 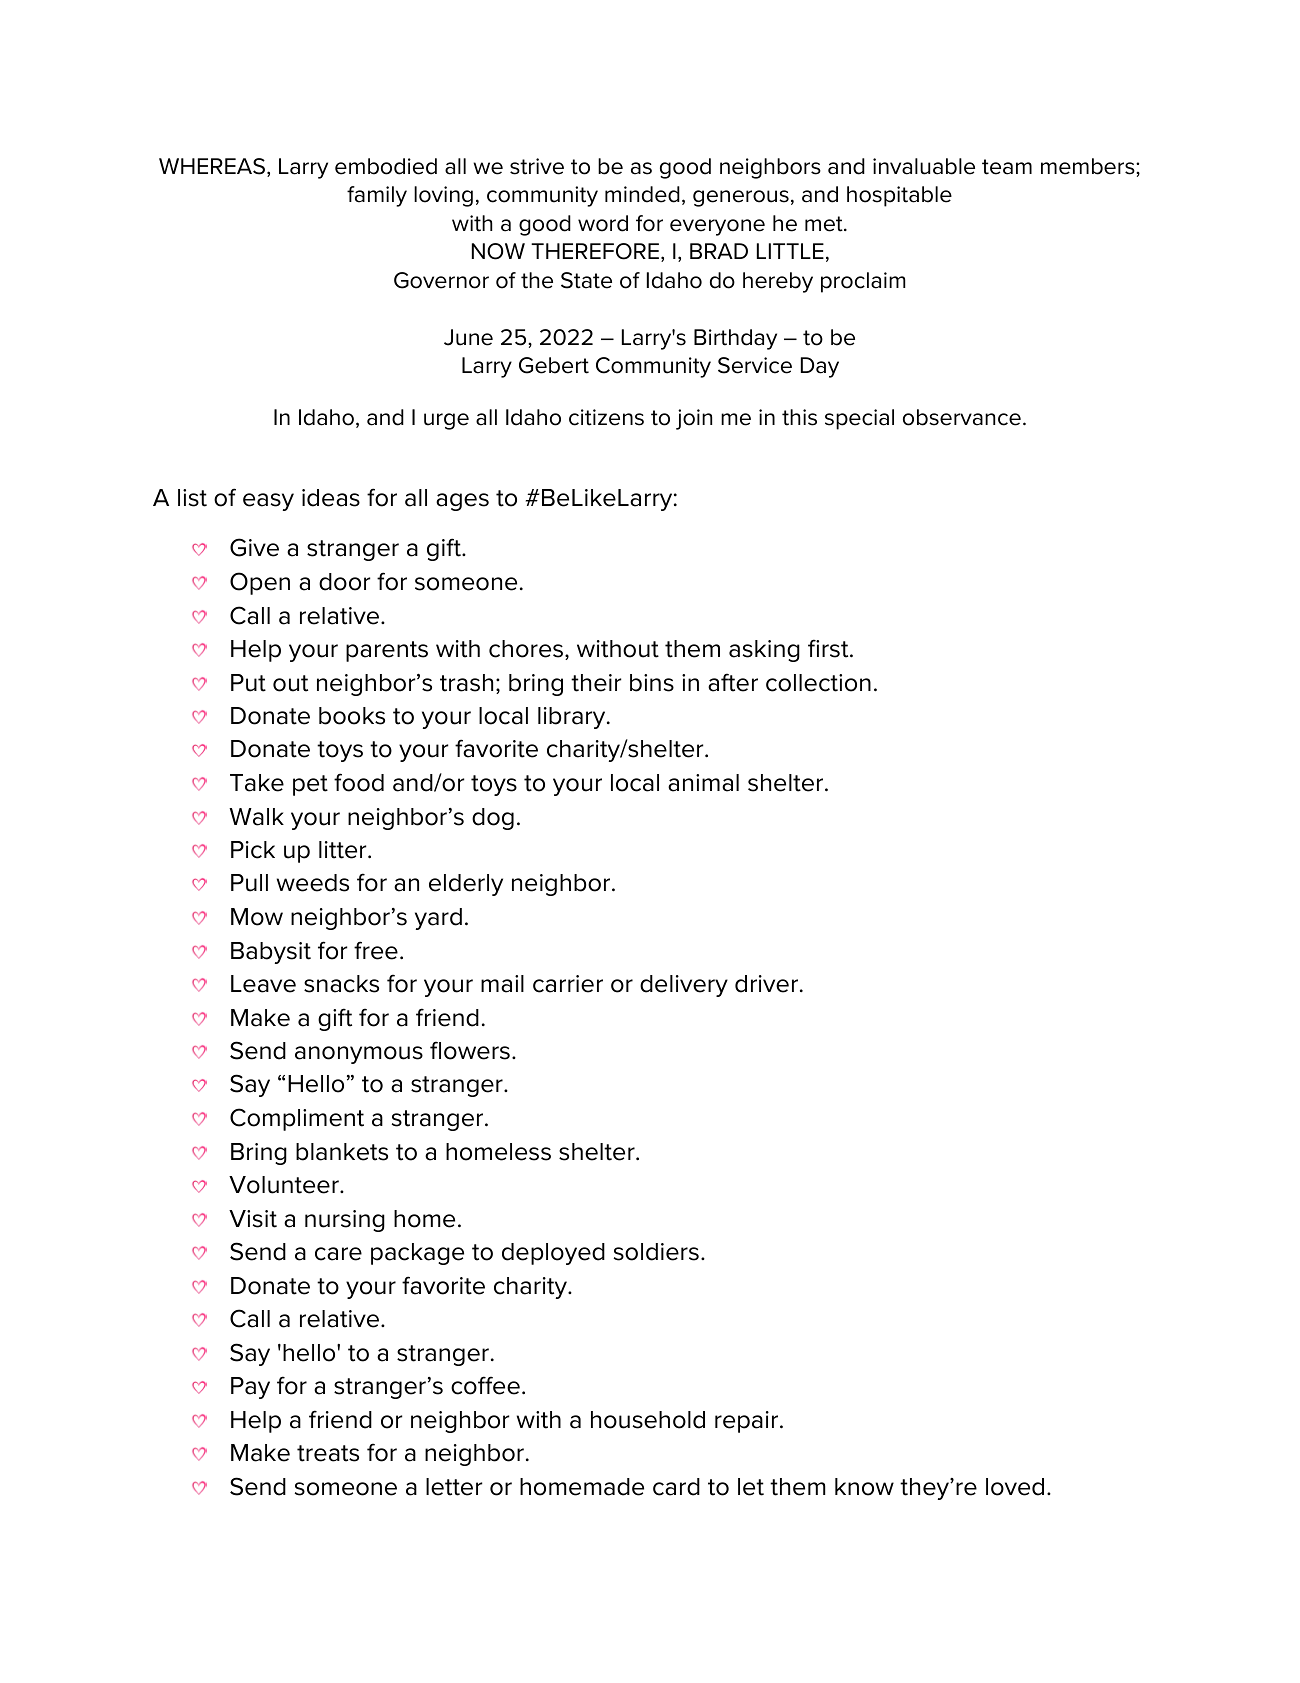 What do you see at coordinates (829, 648) in the screenshot?
I see `first` at bounding box center [829, 648].
